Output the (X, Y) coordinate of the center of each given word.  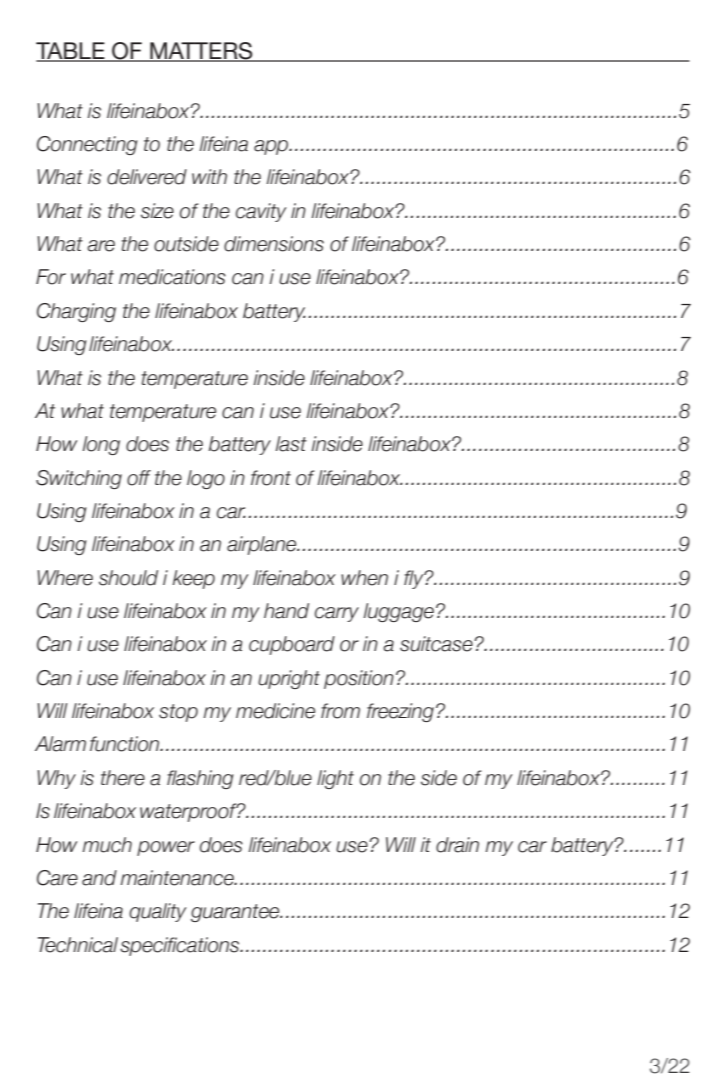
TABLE (71, 51)
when (364, 578)
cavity (261, 212)
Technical (78, 945)
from (340, 711)
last (291, 444)
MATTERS (201, 52)
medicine (275, 711)
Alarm (60, 744)
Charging (76, 312)
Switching (79, 479)
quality (157, 912)
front (271, 478)
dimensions (274, 244)
